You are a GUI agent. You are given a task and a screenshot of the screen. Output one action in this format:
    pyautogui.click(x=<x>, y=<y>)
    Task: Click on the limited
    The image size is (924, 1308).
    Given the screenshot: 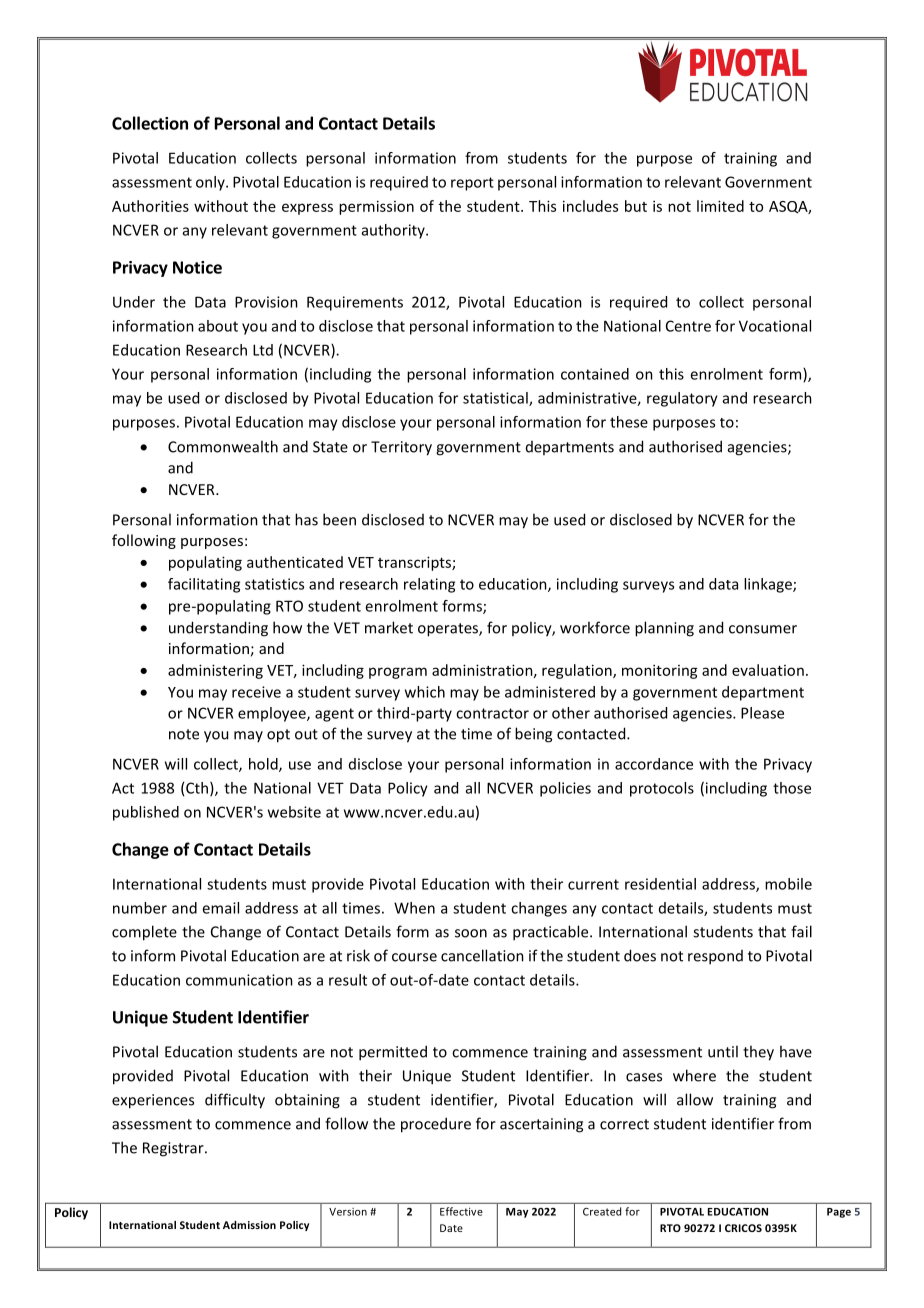 What is the action you would take?
    pyautogui.click(x=720, y=206)
